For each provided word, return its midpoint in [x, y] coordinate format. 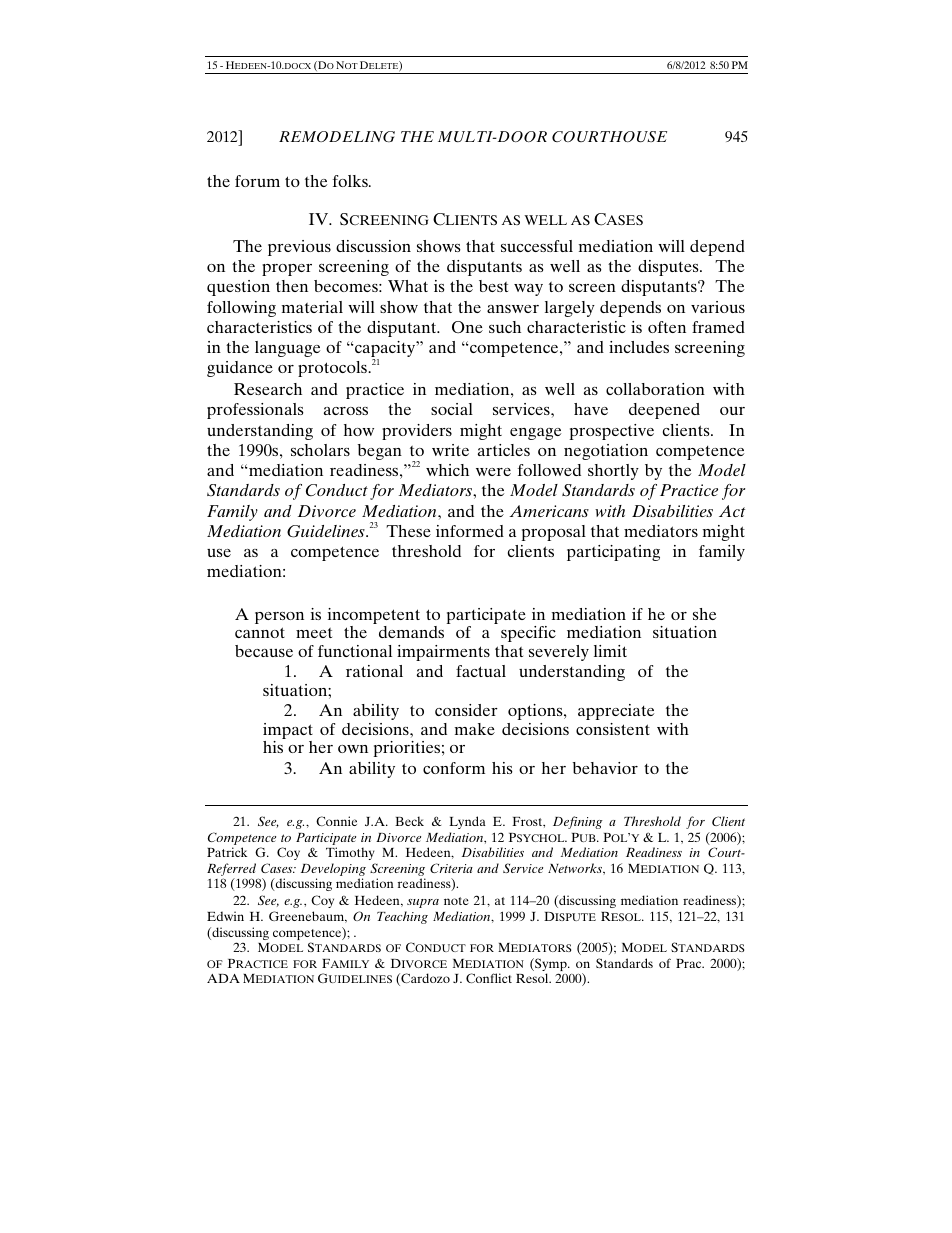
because [264, 651]
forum [257, 181]
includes [639, 347]
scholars [320, 450]
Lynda [467, 822]
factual [481, 671]
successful [537, 246]
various [718, 307]
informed [470, 531]
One [467, 327]
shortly [613, 472]
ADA [223, 978]
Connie [336, 821]
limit [610, 651]
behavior [605, 768]
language [287, 349]
